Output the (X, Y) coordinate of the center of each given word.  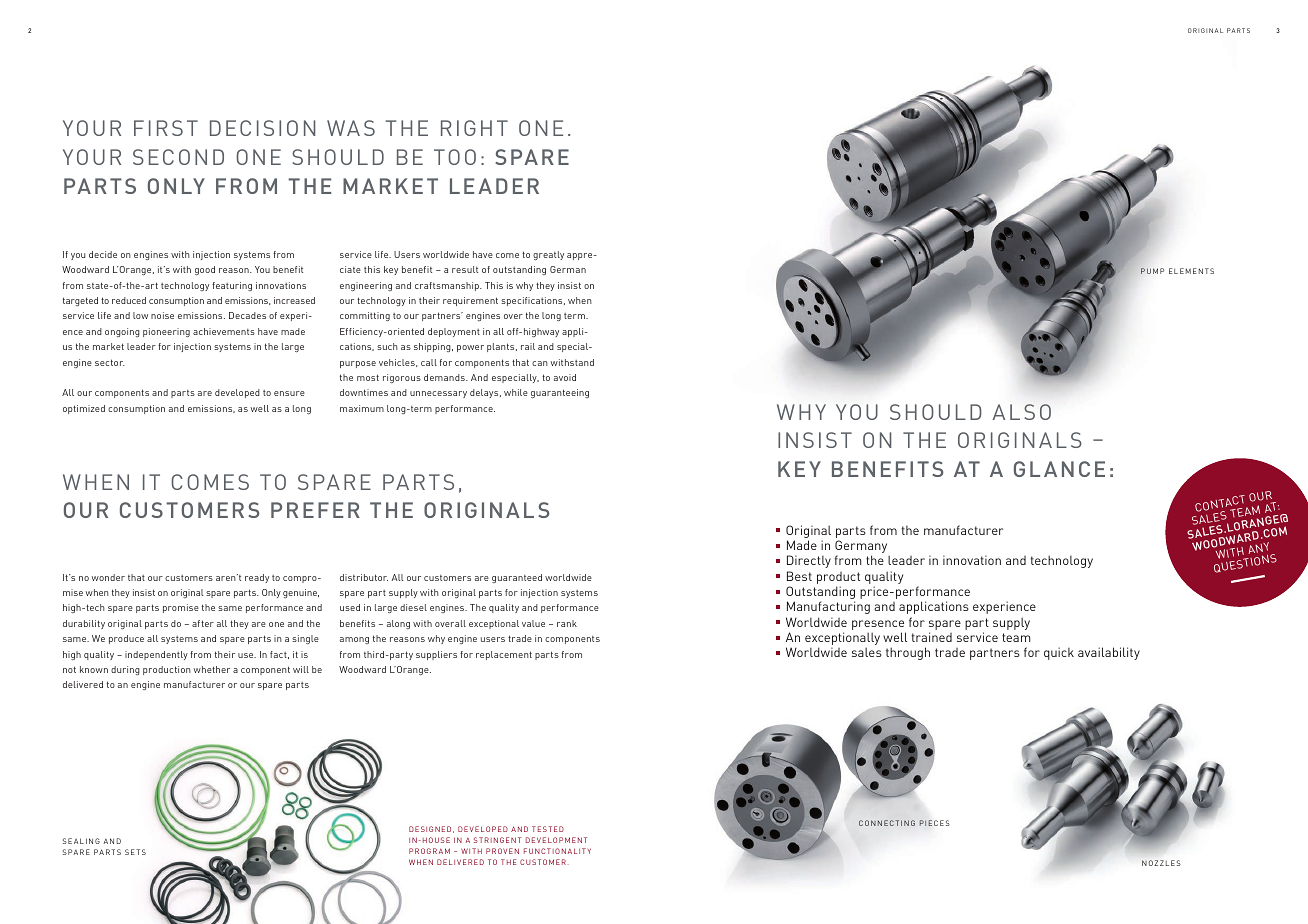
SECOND (178, 157)
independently (156, 655)
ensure (289, 393)
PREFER (315, 510)
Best (799, 576)
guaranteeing (560, 393)
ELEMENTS (1191, 271)
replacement (504, 655)
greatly (548, 255)
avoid (565, 377)
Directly (809, 561)
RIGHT (474, 128)
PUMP (1152, 271)
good (205, 270)
